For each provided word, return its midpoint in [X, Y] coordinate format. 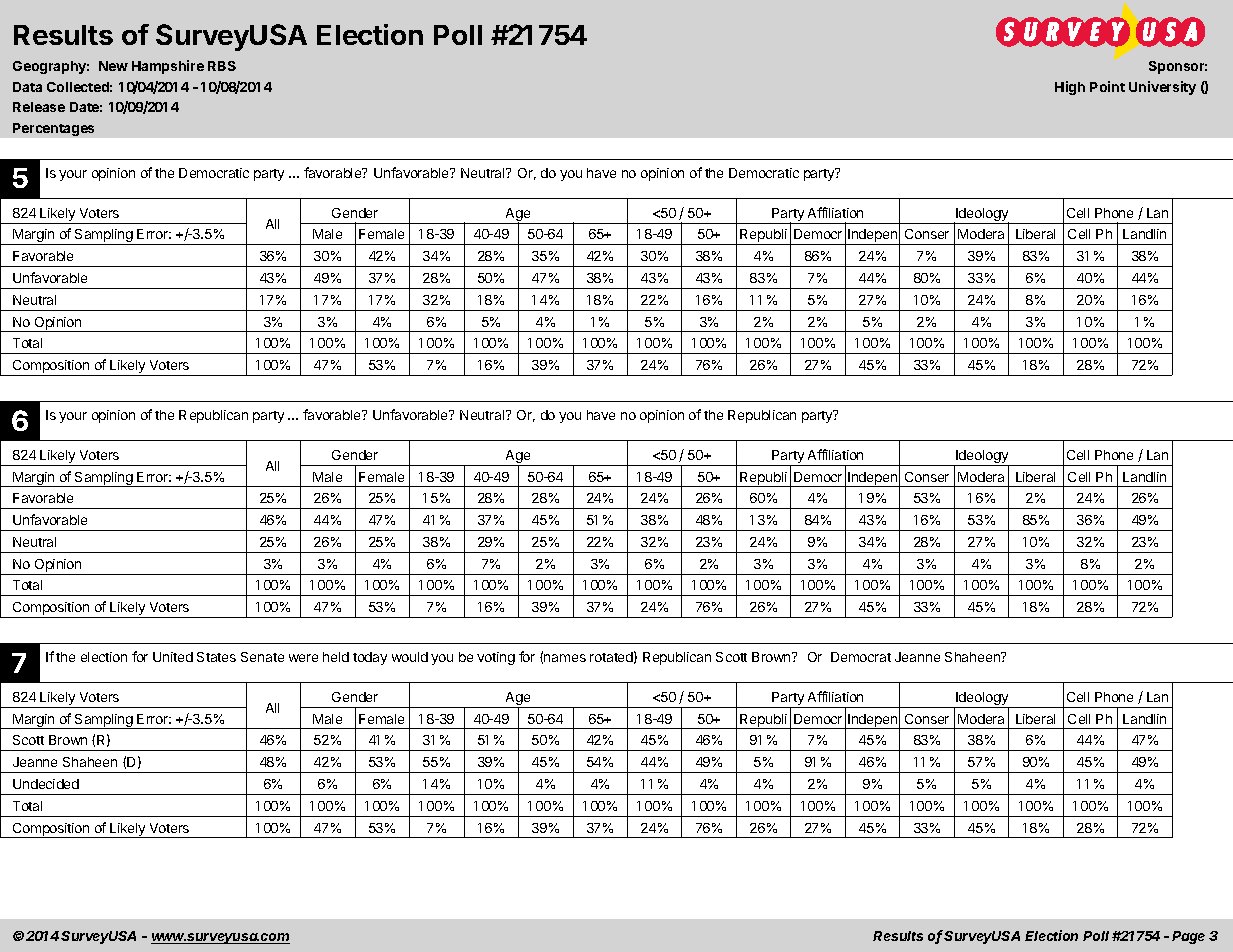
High [1070, 88]
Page [1188, 937]
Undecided [46, 784]
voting [496, 658]
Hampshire [168, 67]
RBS [222, 66]
